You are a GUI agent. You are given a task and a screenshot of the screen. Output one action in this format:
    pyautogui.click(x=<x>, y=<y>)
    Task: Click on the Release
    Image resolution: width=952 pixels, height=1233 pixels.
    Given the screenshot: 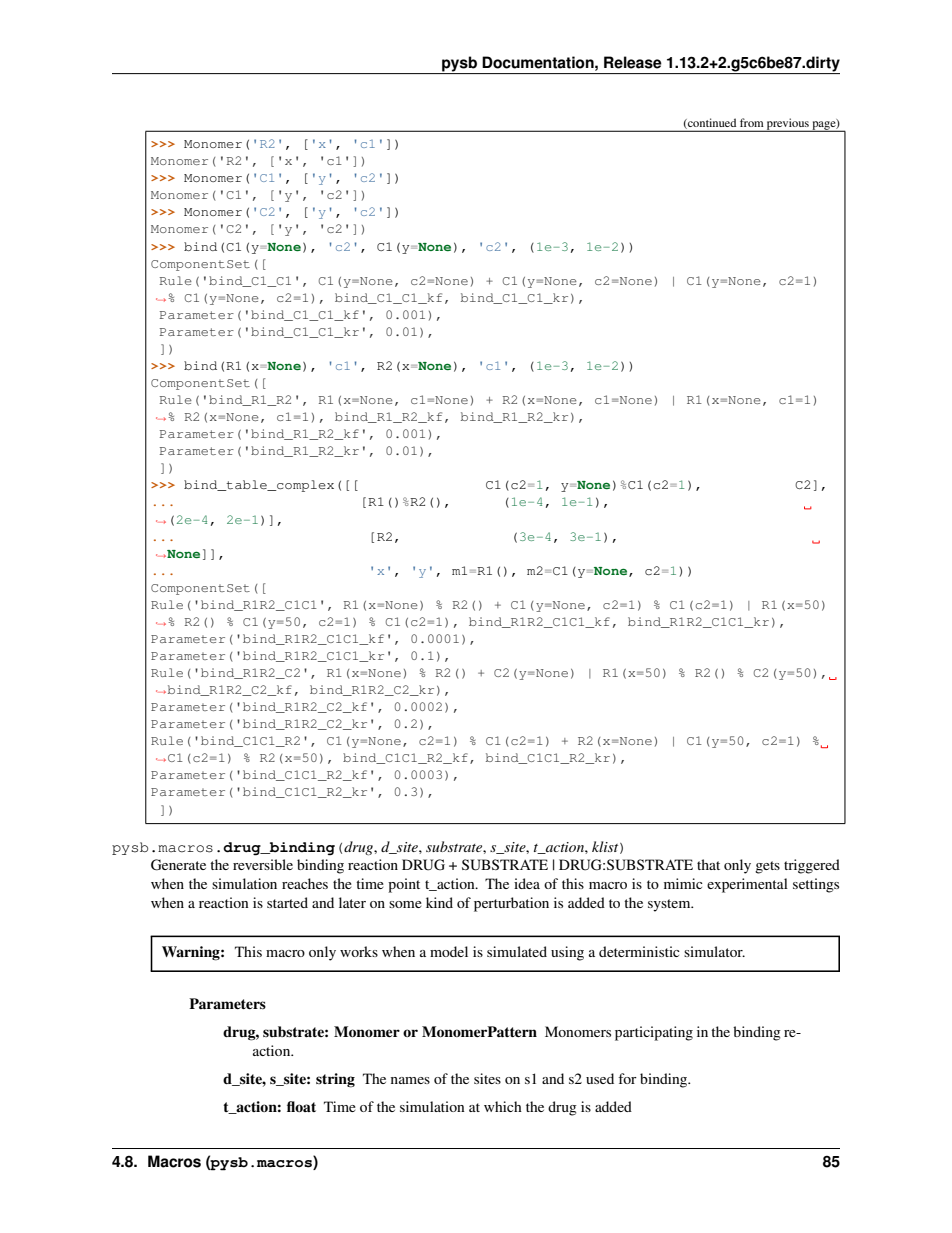 What is the action you would take?
    pyautogui.click(x=633, y=62)
